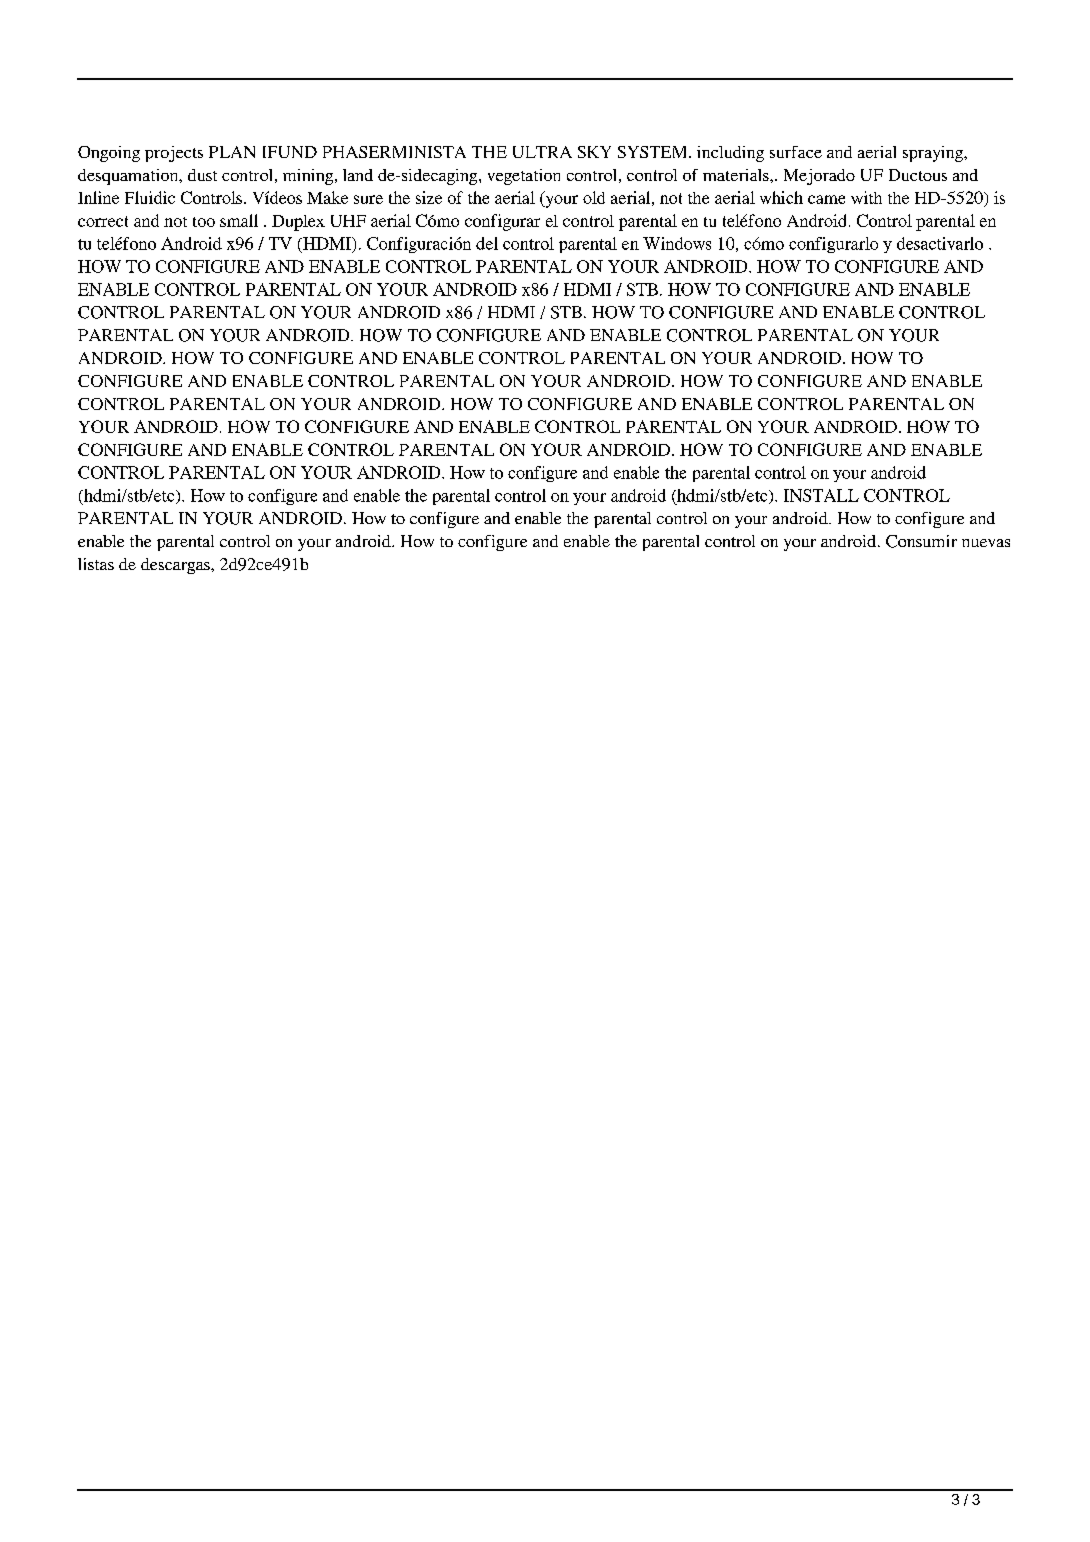 The width and height of the document is (1090, 1542). Describe the element at coordinates (487, 243) in the document. I see `del` at that location.
